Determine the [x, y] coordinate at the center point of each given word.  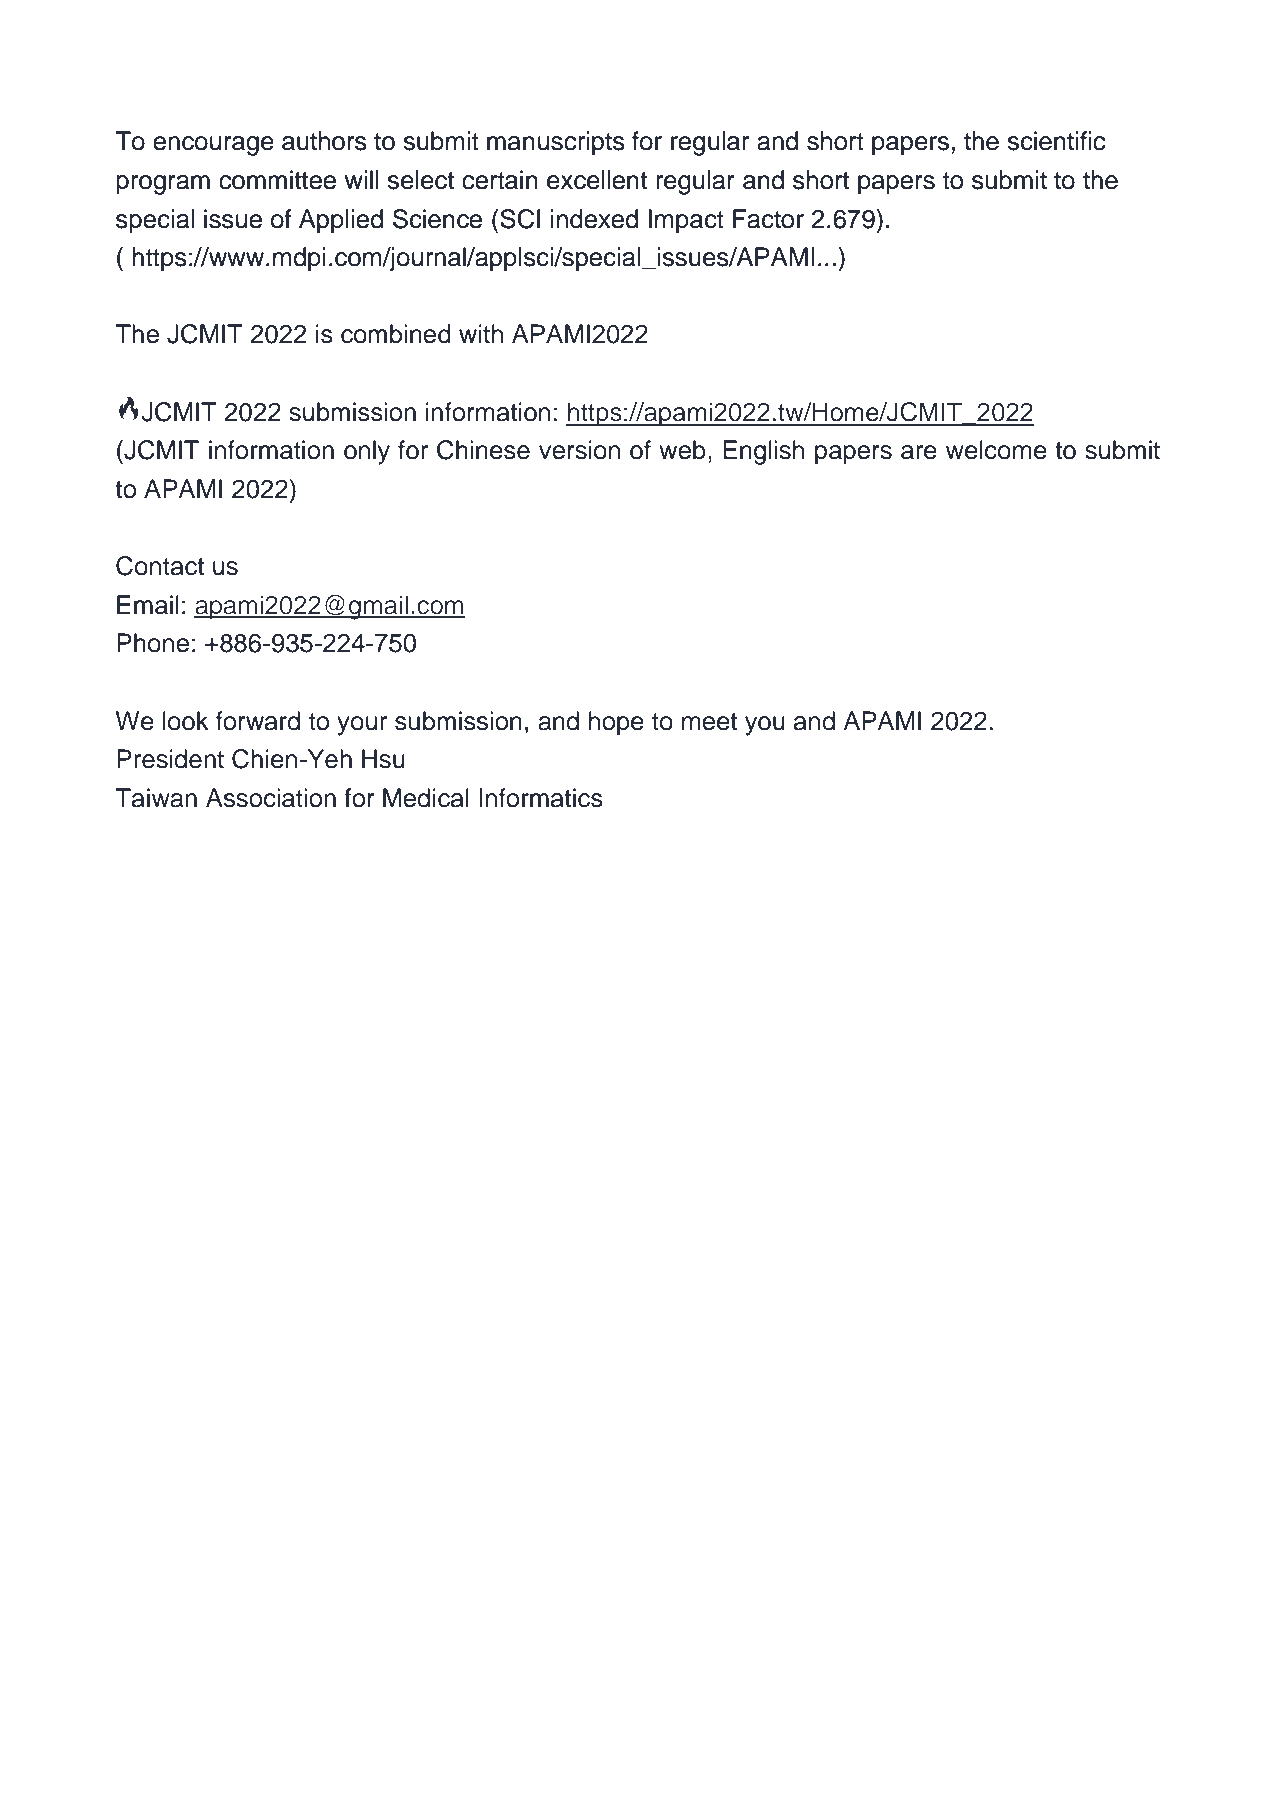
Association [271, 798]
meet [709, 722]
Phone [153, 643]
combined [396, 334]
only [367, 452]
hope [616, 723]
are [919, 452]
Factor [768, 219]
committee [277, 180]
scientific [1056, 141]
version [579, 450]
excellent [597, 180]
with [481, 333]
